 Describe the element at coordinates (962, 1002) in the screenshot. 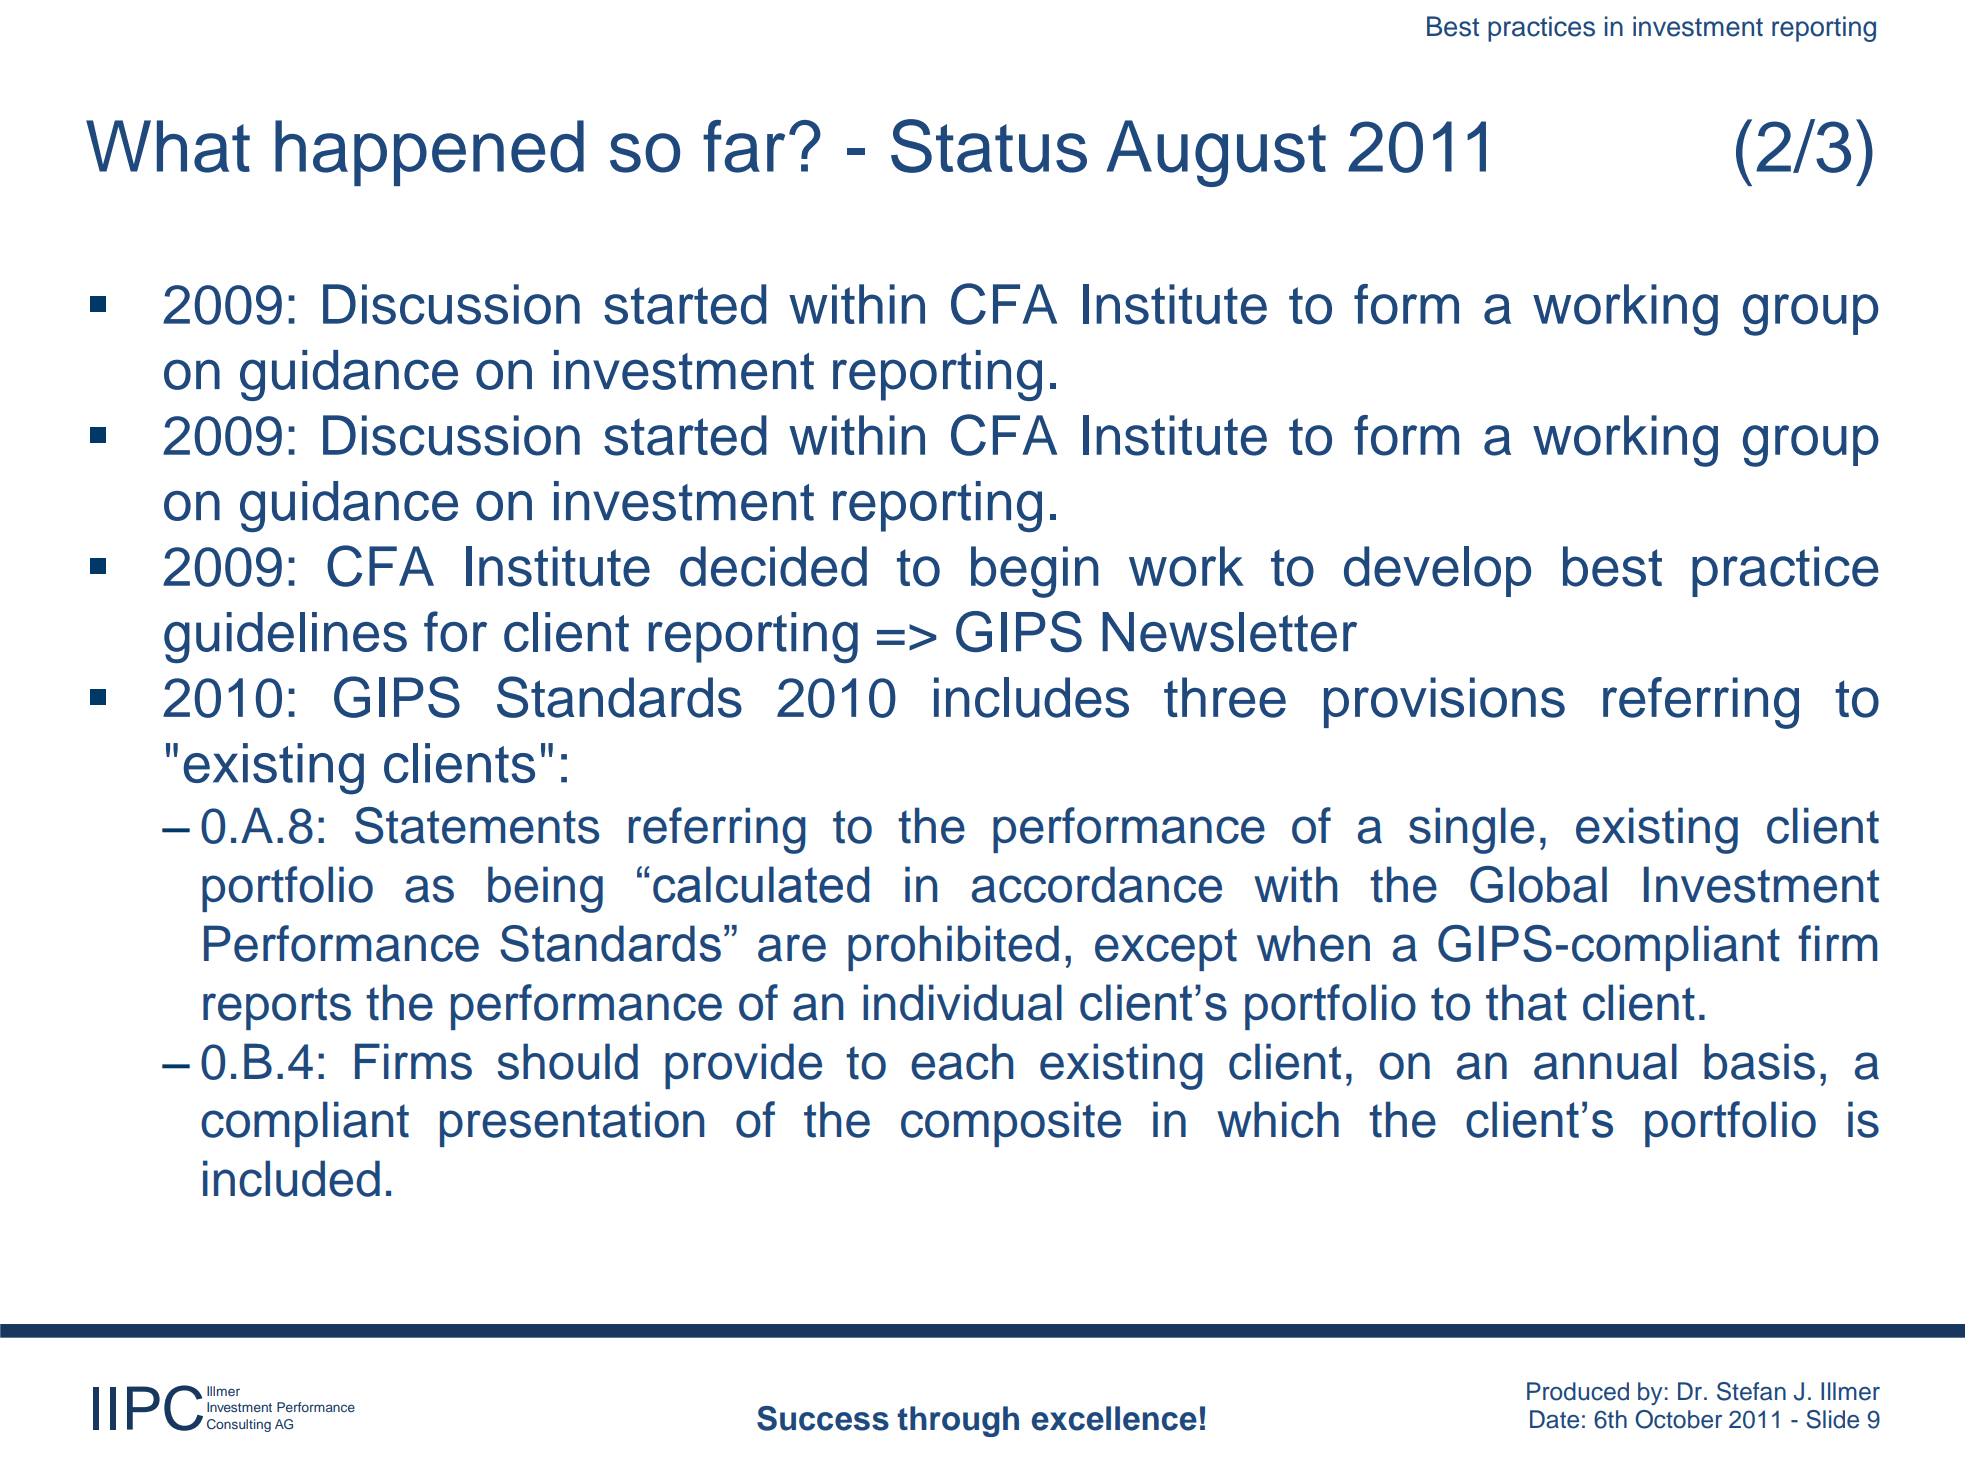

I see `individual` at that location.
